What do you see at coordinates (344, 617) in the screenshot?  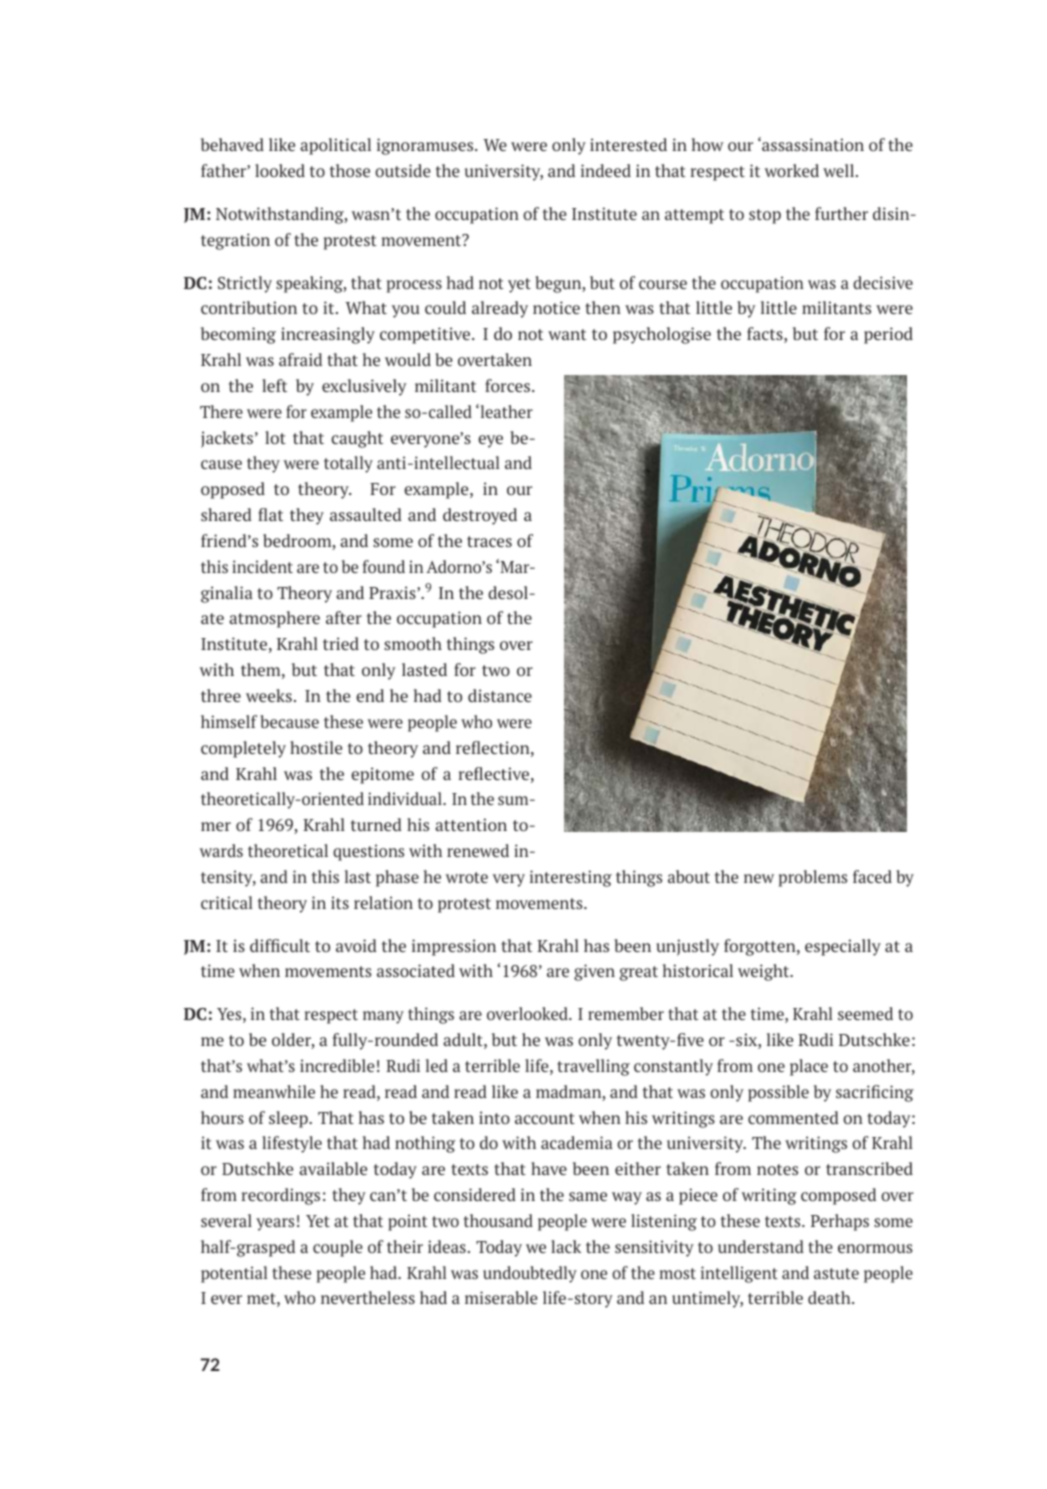 I see `after` at bounding box center [344, 617].
